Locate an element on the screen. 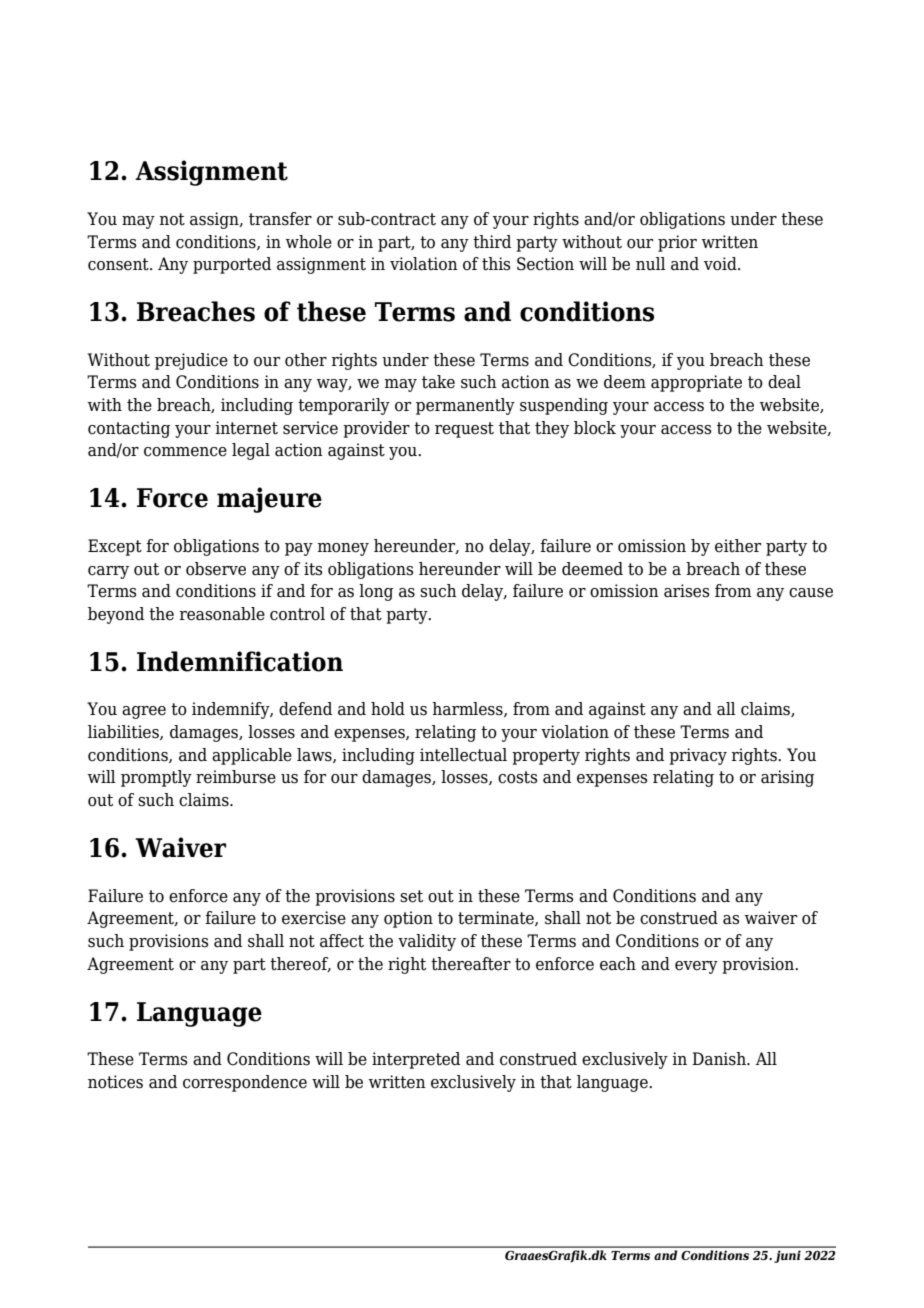  Danish is located at coordinates (720, 1059).
